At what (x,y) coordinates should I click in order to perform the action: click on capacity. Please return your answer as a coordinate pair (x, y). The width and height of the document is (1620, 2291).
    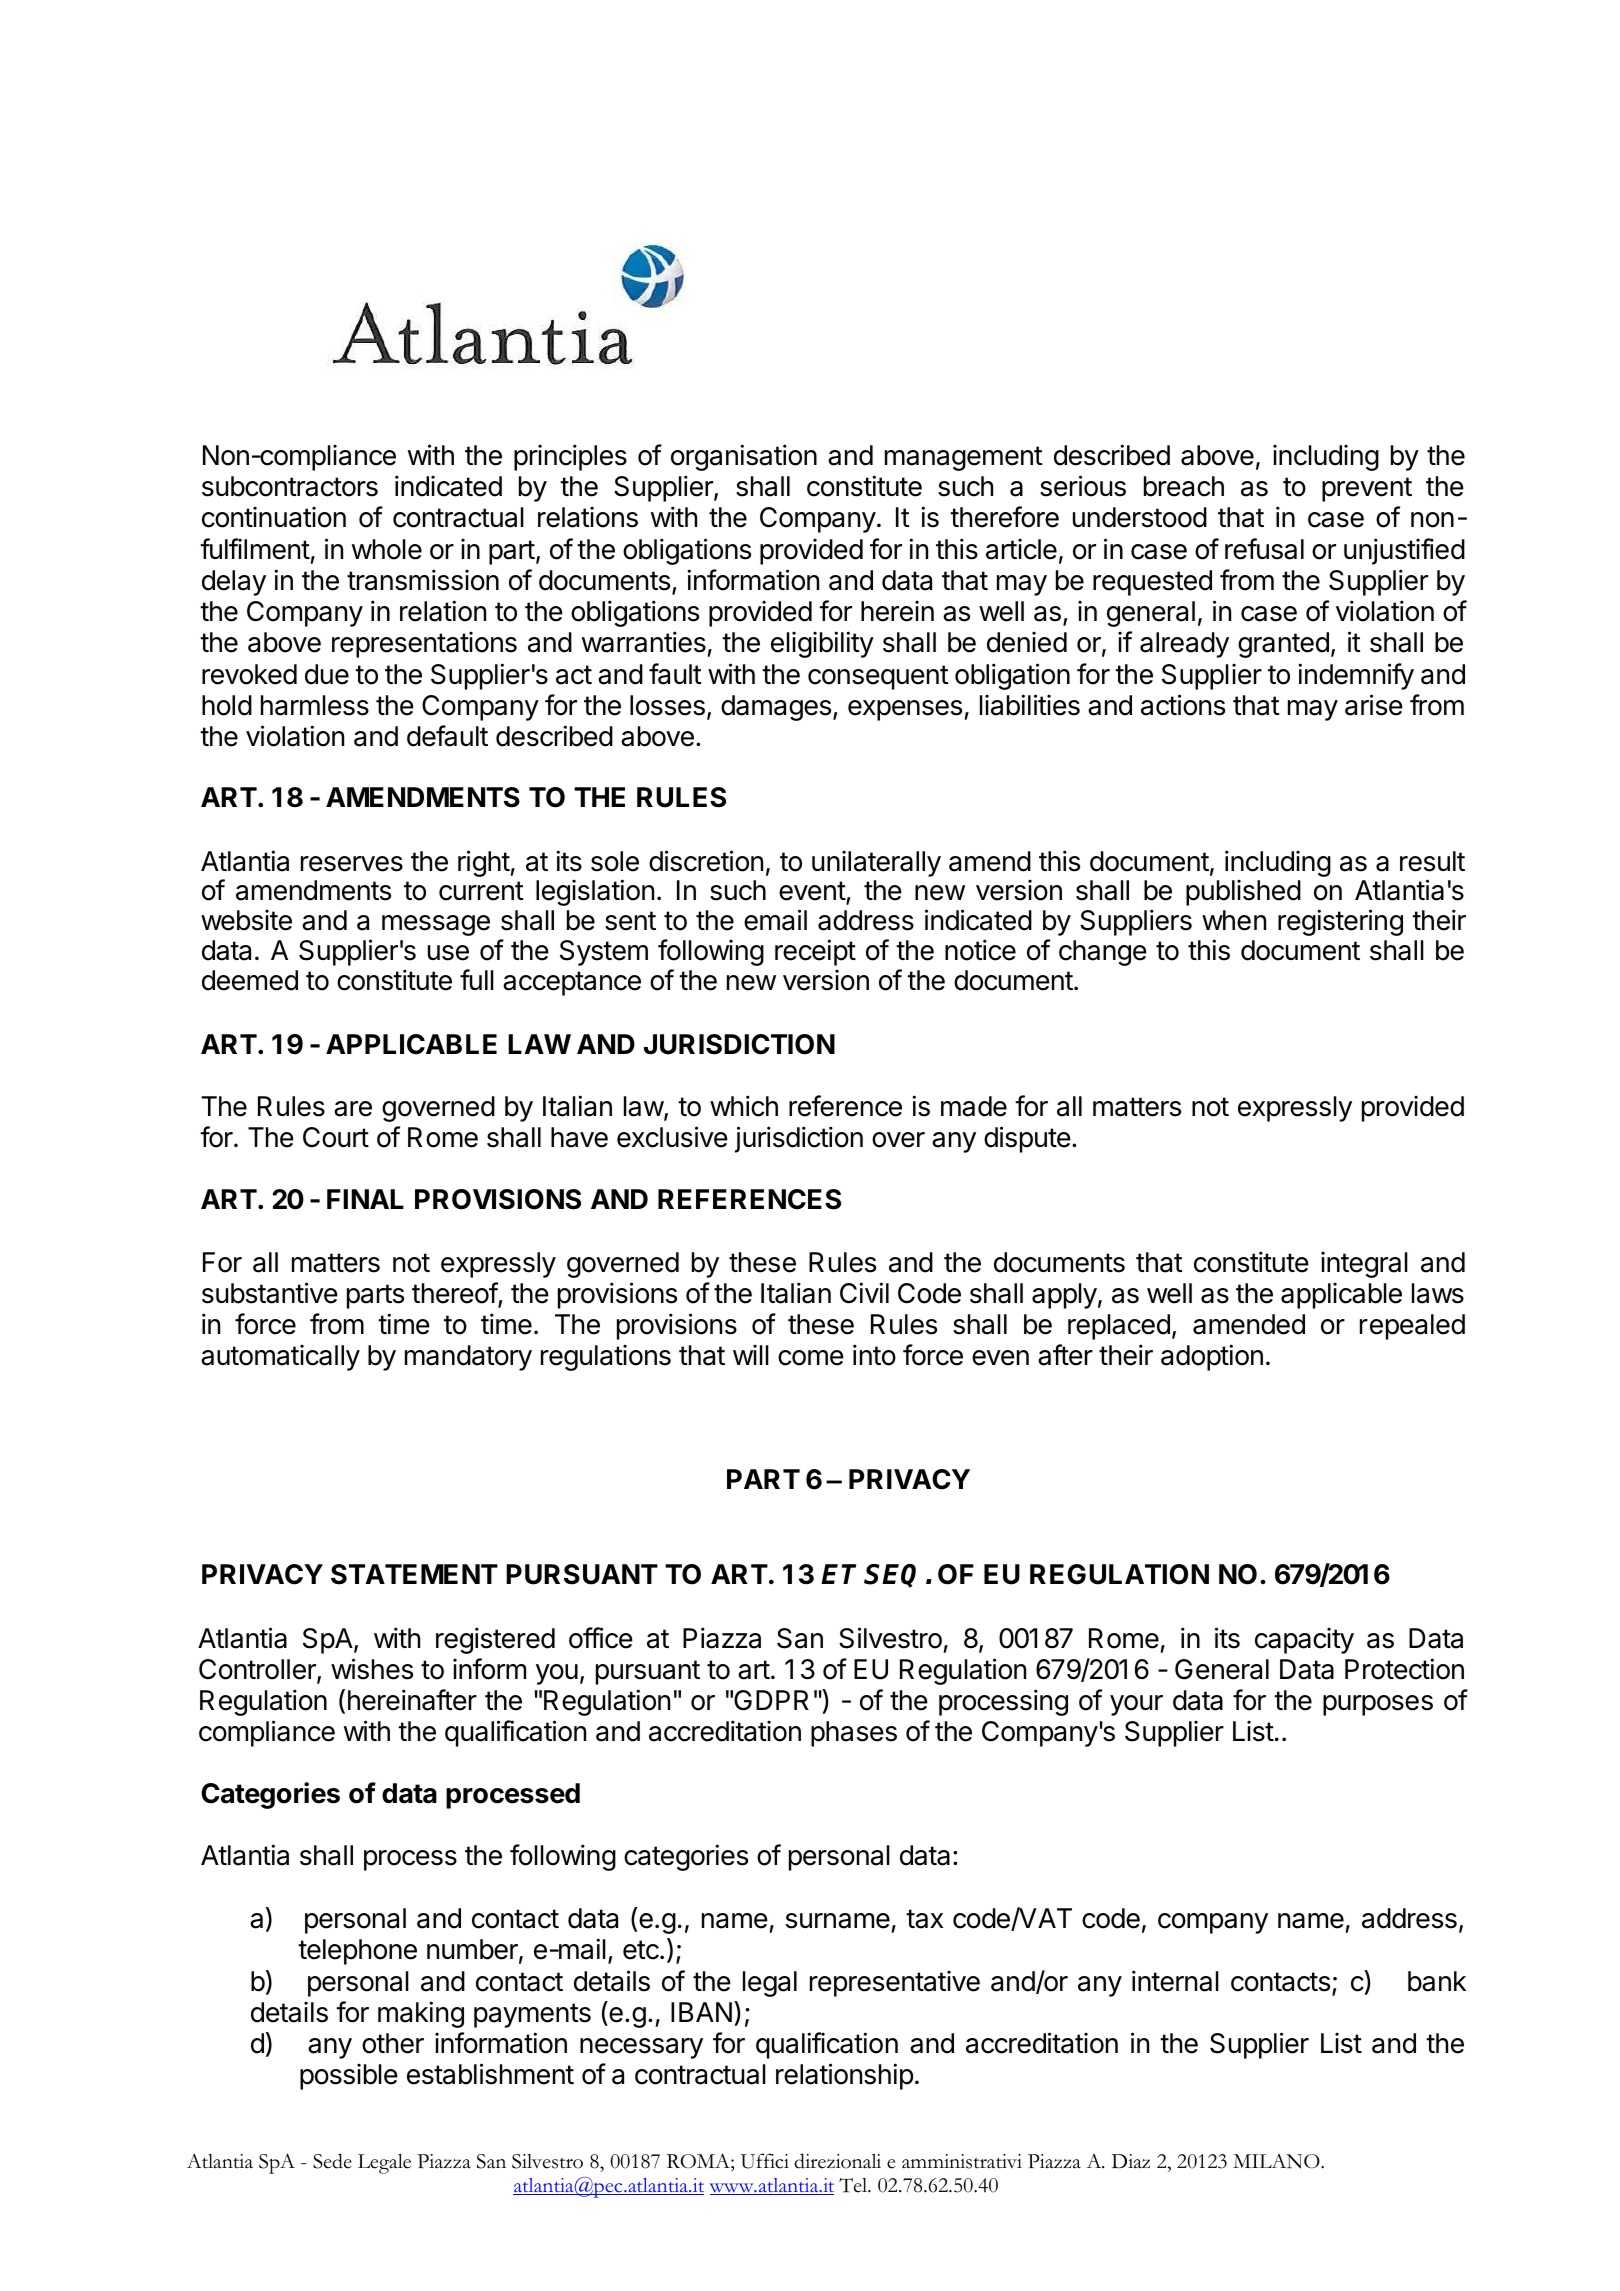
    Looking at the image, I should click on (1304, 1640).
